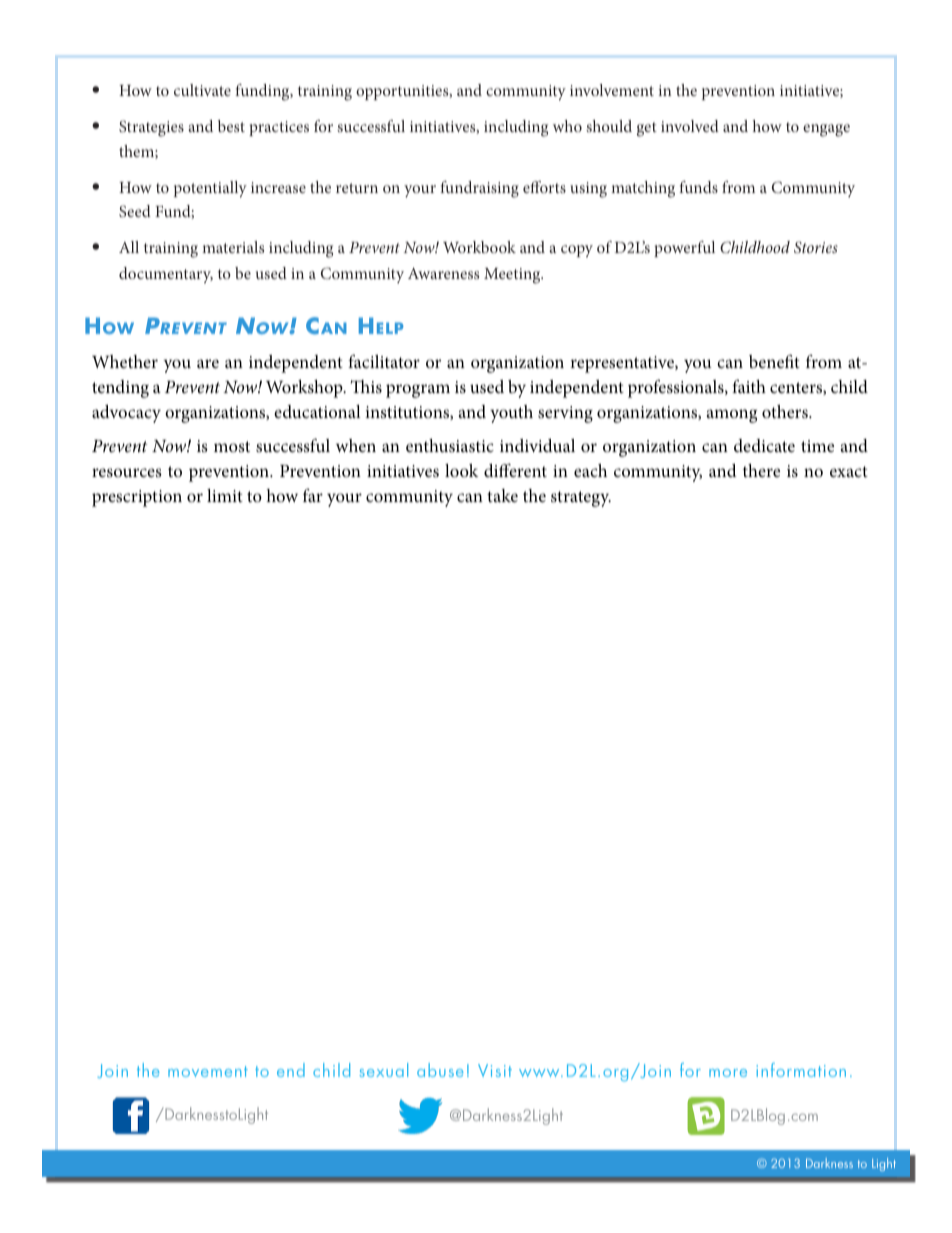 The width and height of the document is (952, 1233). Describe the element at coordinates (567, 126) in the document. I see `who` at that location.
